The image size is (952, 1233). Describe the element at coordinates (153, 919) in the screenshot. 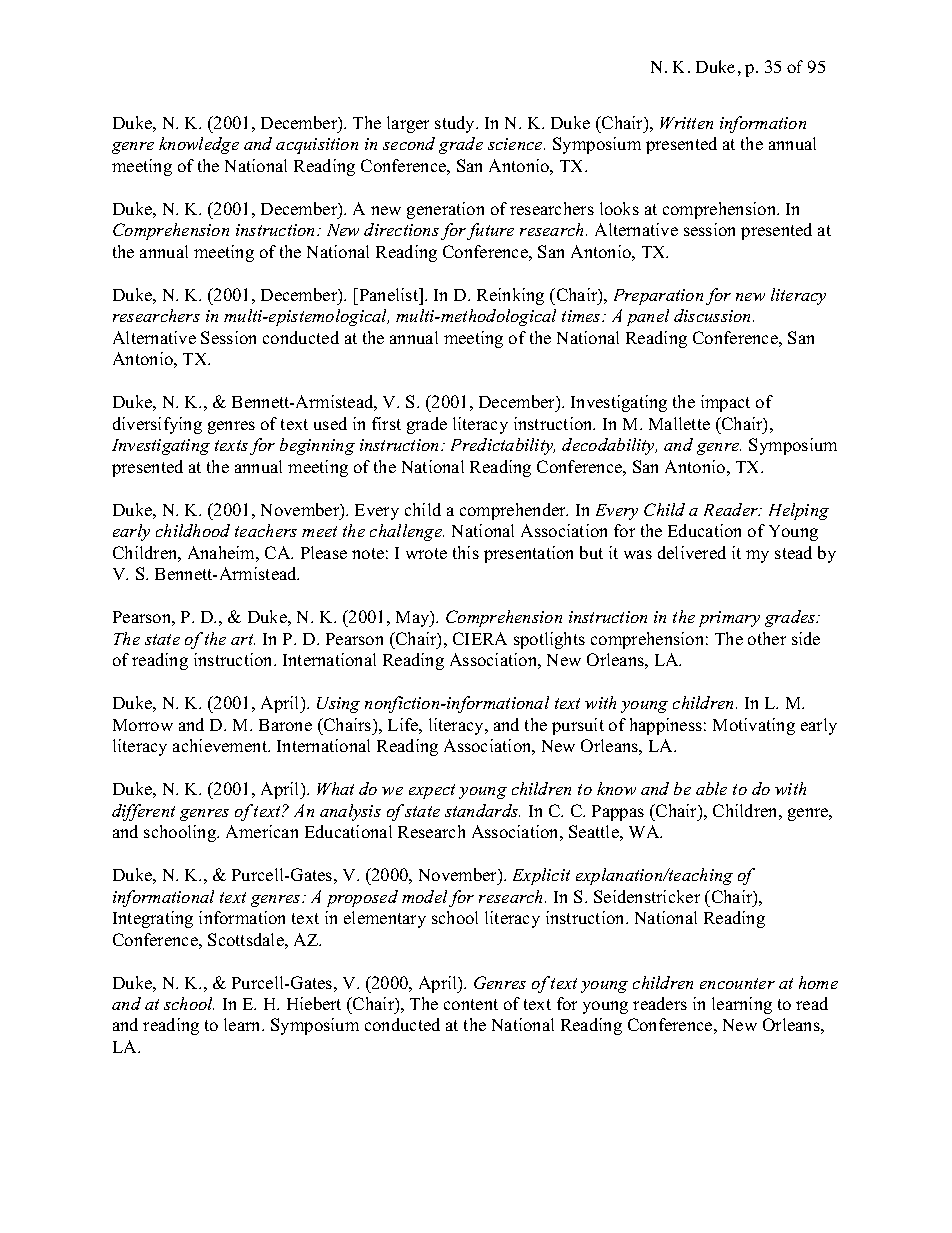

I see `Integrating` at that location.
